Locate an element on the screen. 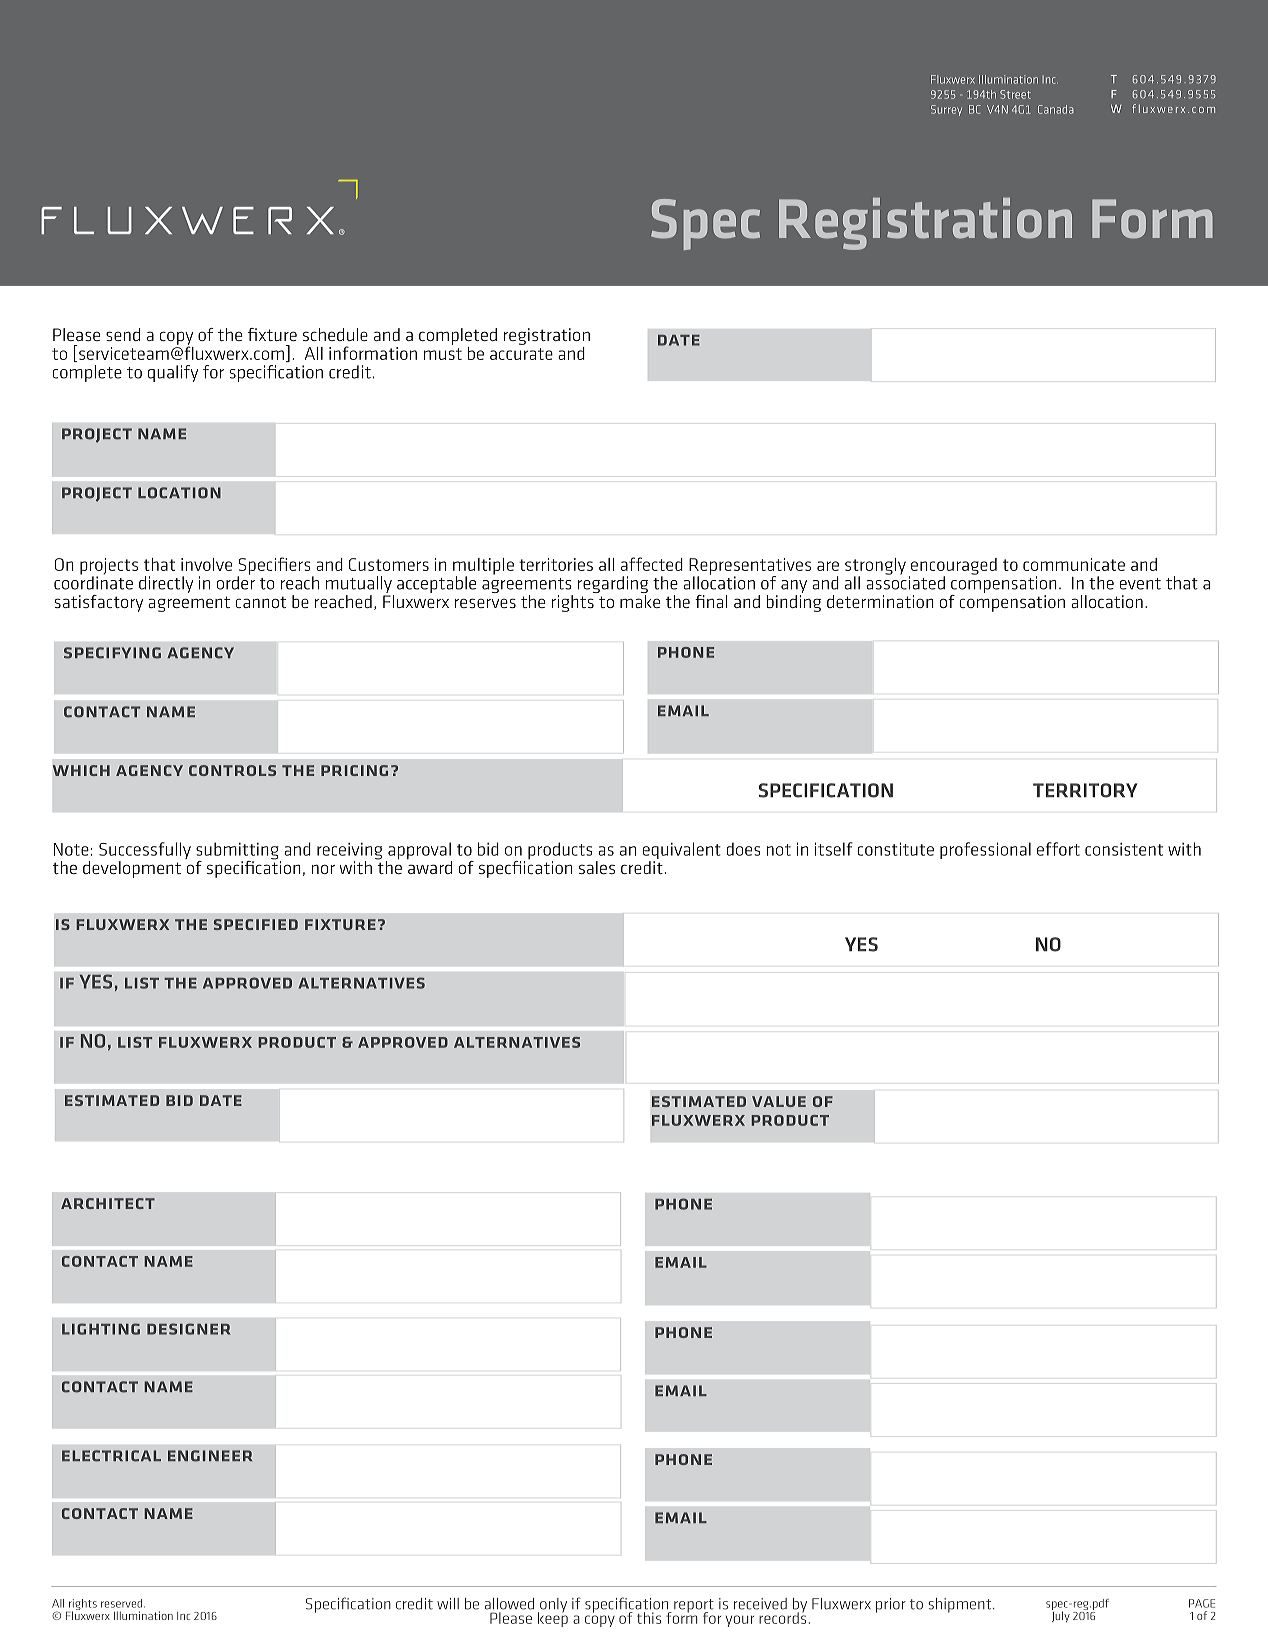 The width and height of the screenshot is (1268, 1641). engineer is located at coordinates (210, 1456).
